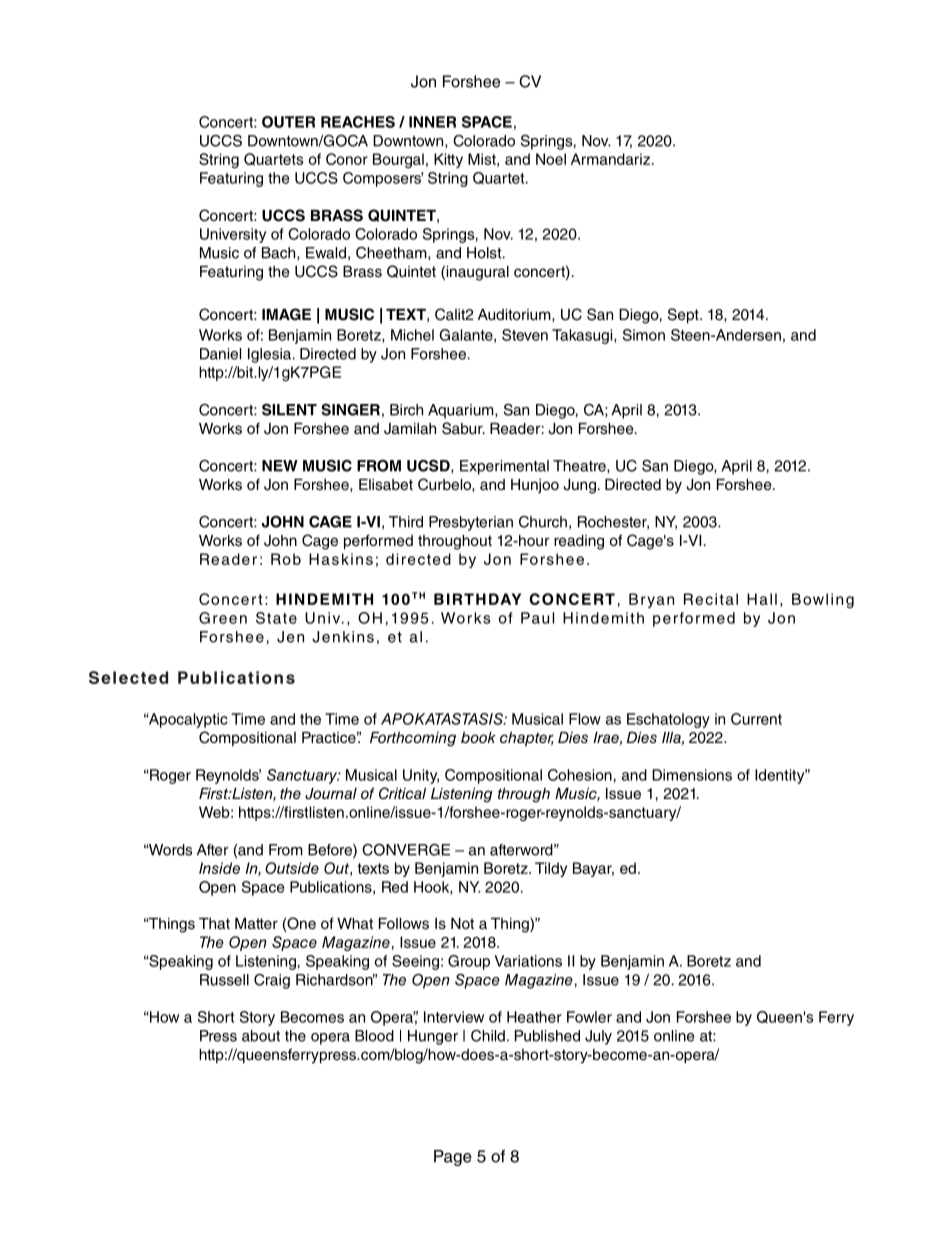 This page has height=1233, width=952. Describe the element at coordinates (551, 159) in the page. I see `Noel` at that location.
